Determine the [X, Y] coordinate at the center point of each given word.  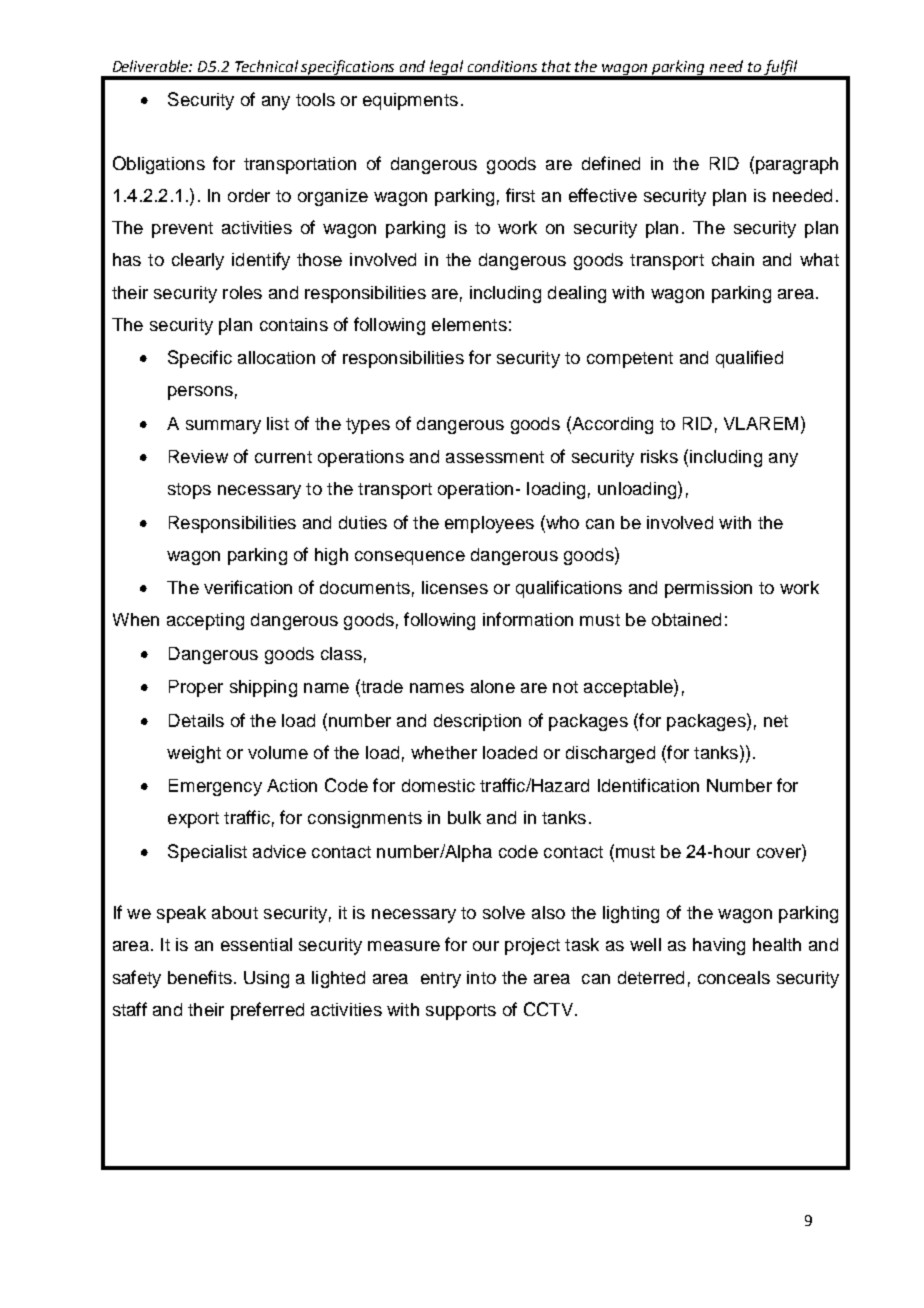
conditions [502, 66]
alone [493, 686]
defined [611, 163]
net [776, 721]
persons [200, 393]
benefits [200, 977]
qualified [749, 359]
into [481, 977]
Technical [266, 66]
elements [469, 324]
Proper [196, 688]
